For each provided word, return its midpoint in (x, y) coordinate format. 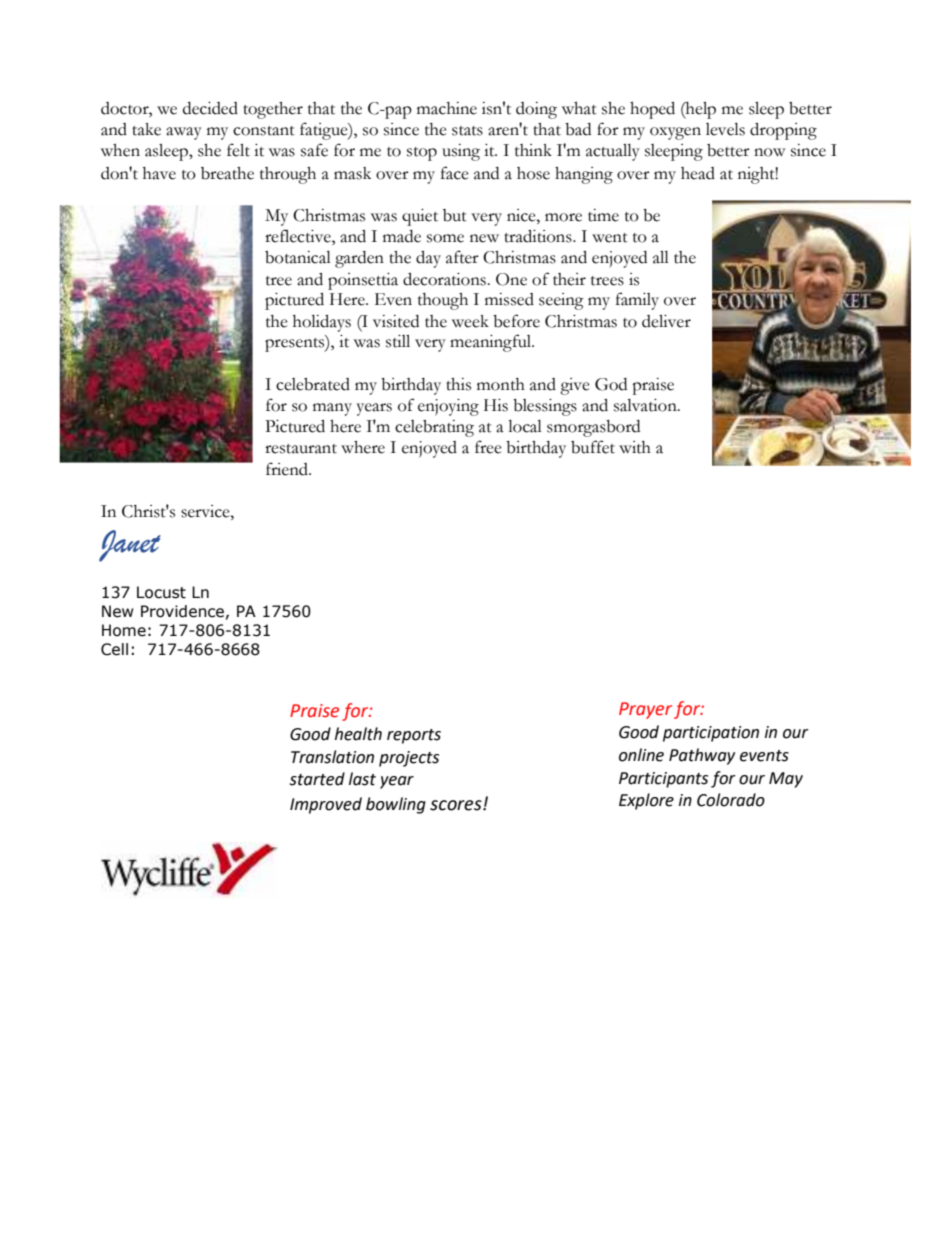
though (443, 301)
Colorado (731, 800)
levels (725, 129)
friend (288, 469)
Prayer (645, 710)
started (317, 779)
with (635, 447)
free (488, 447)
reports (414, 736)
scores (457, 805)
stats (467, 131)
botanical (298, 257)
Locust (161, 592)
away (184, 133)
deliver (666, 321)
